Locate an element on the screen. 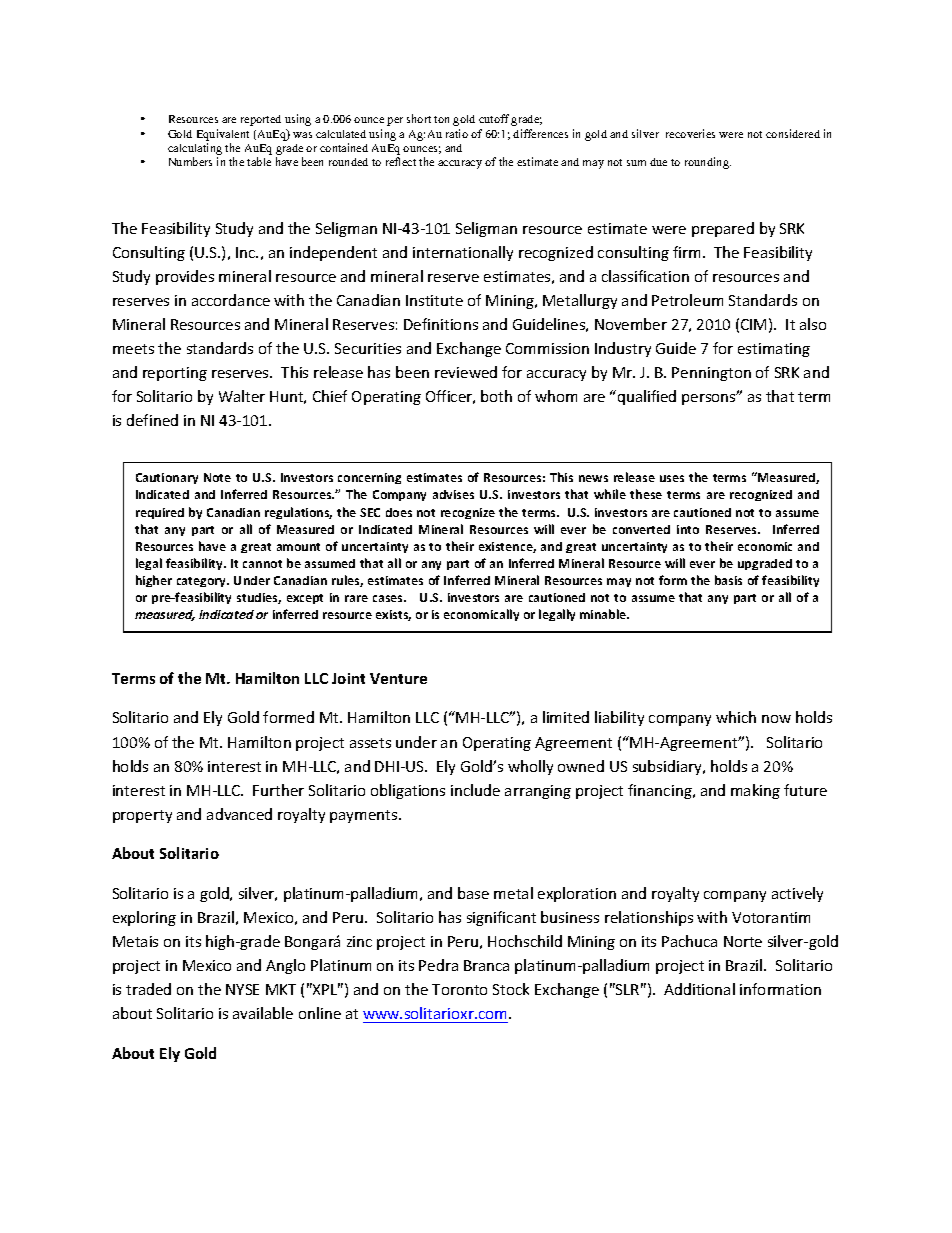 The width and height of the screenshot is (952, 1233). reported is located at coordinates (261, 120).
